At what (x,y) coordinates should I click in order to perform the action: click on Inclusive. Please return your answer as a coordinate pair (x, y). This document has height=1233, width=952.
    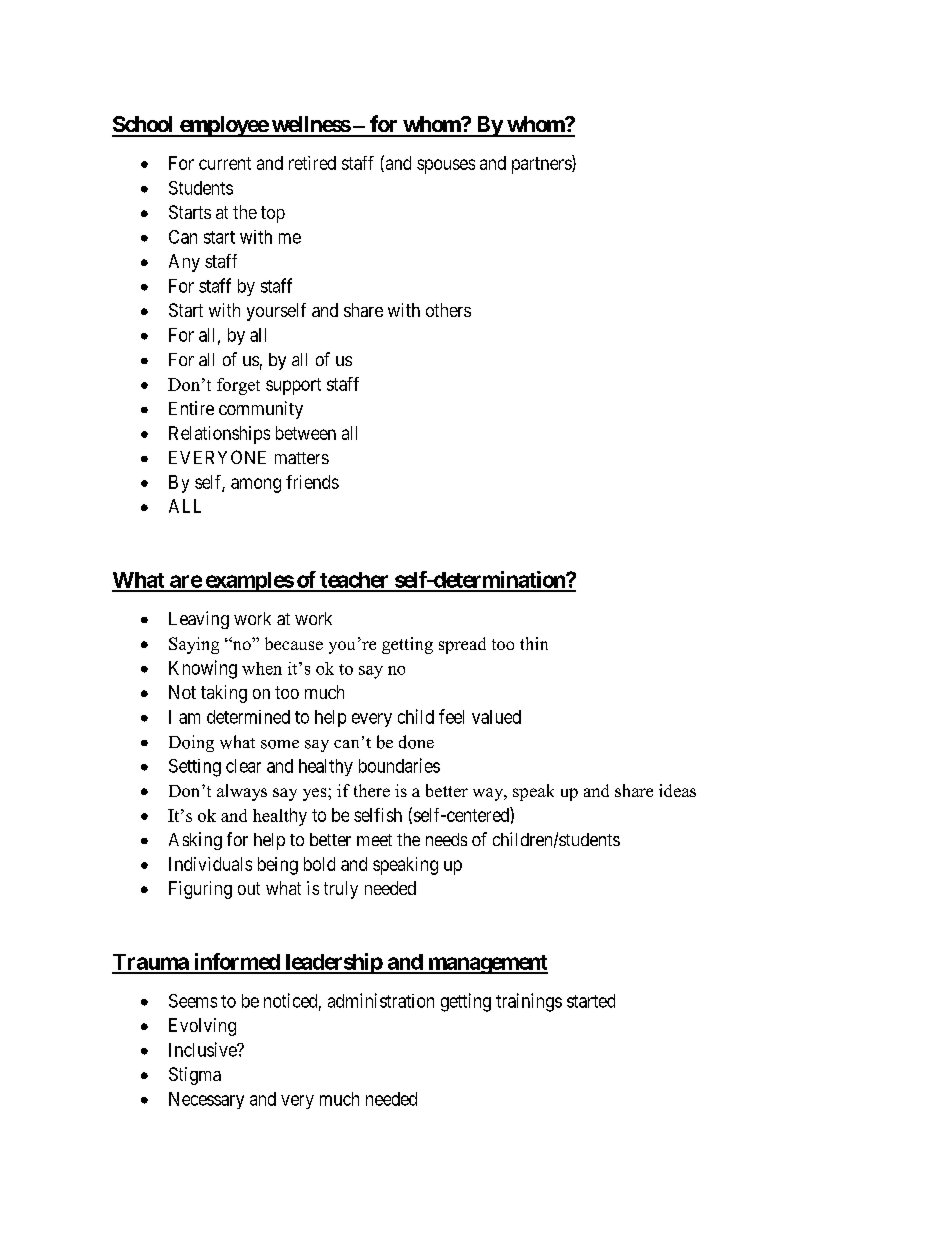
    Looking at the image, I should click on (203, 1049).
